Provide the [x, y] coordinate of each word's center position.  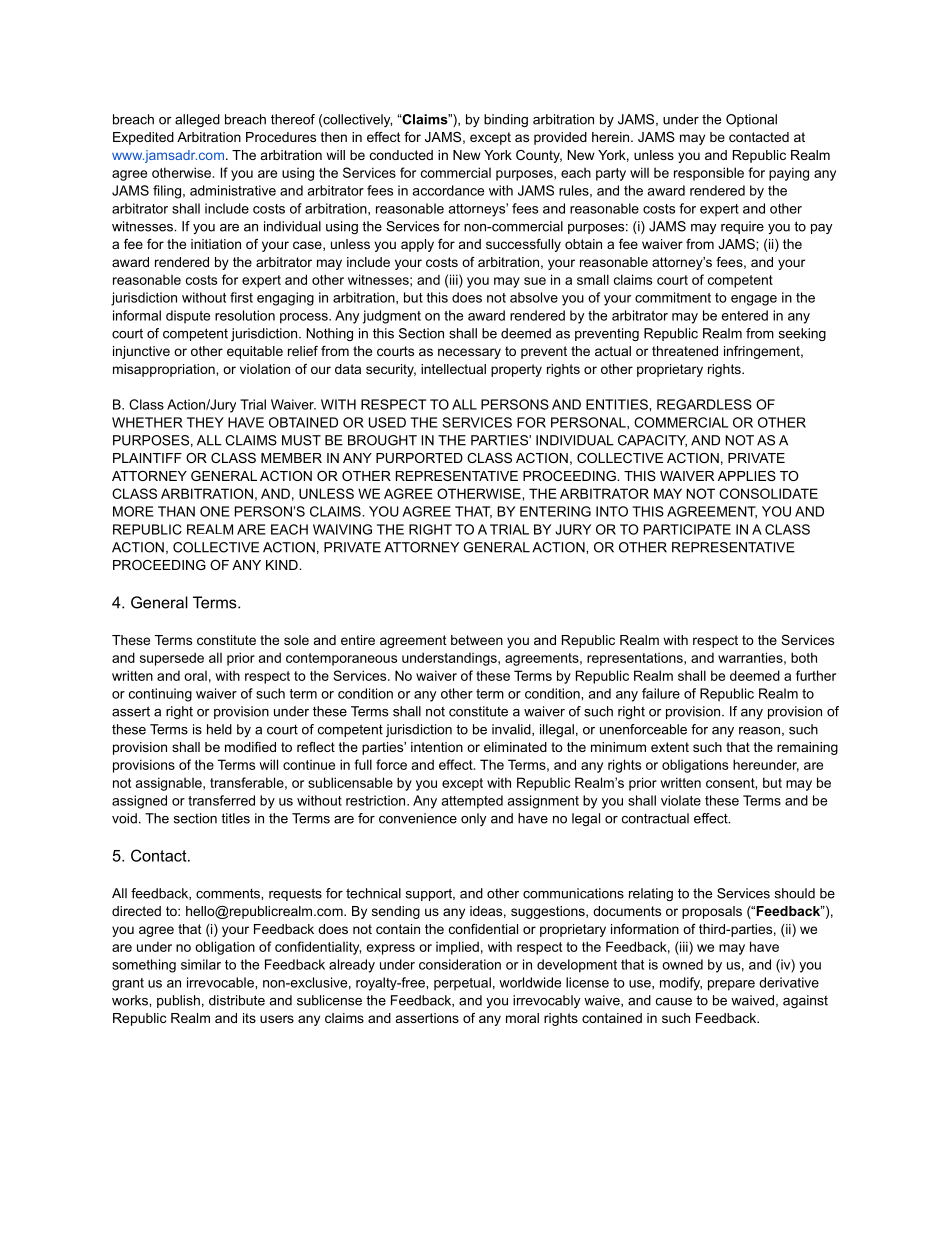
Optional [751, 120]
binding [506, 120]
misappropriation [165, 370]
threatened [685, 351]
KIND [283, 565]
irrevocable [221, 982]
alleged [197, 120]
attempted [472, 802]
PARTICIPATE [687, 529]
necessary [469, 353]
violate [681, 800]
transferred [221, 800]
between [477, 640]
